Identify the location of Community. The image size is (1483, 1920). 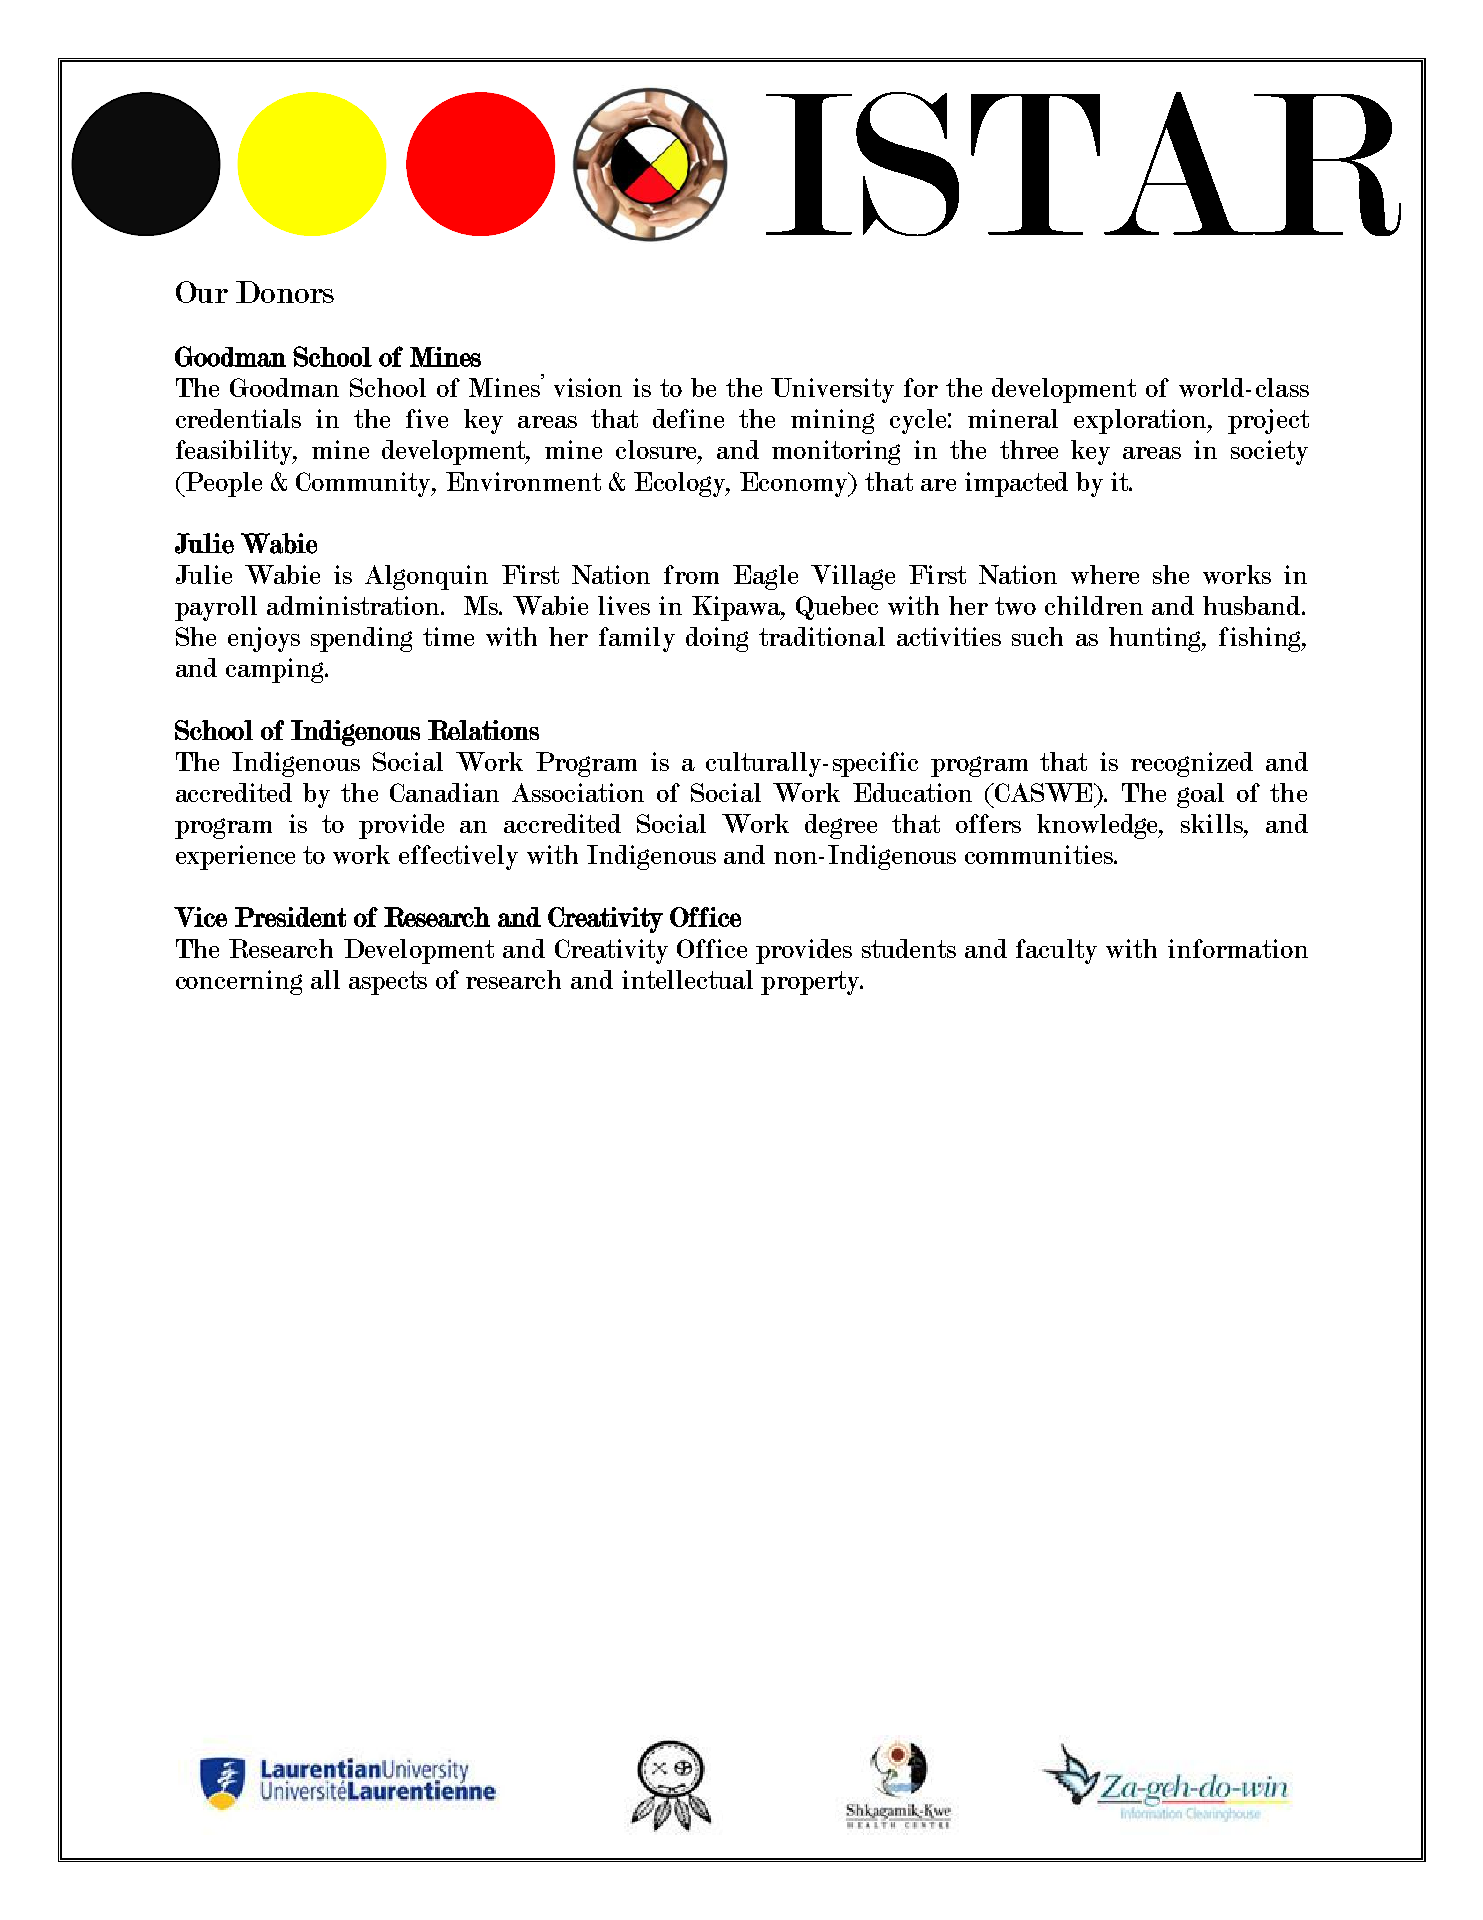
(364, 484).
